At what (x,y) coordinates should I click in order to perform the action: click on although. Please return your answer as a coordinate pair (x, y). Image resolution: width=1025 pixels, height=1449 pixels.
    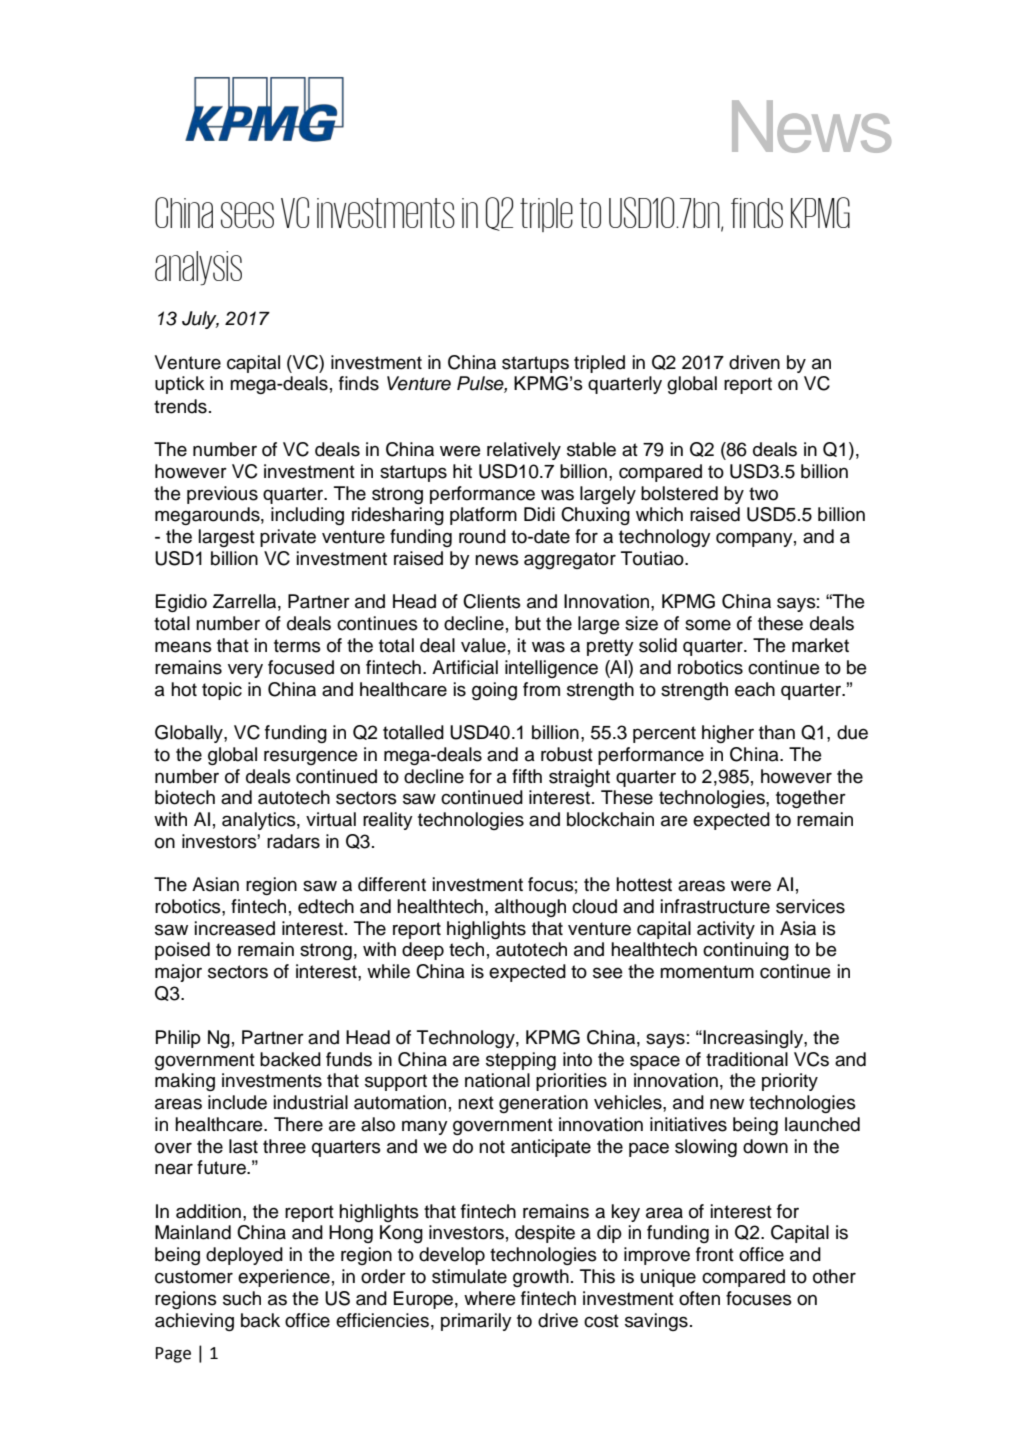
    Looking at the image, I should click on (530, 908).
